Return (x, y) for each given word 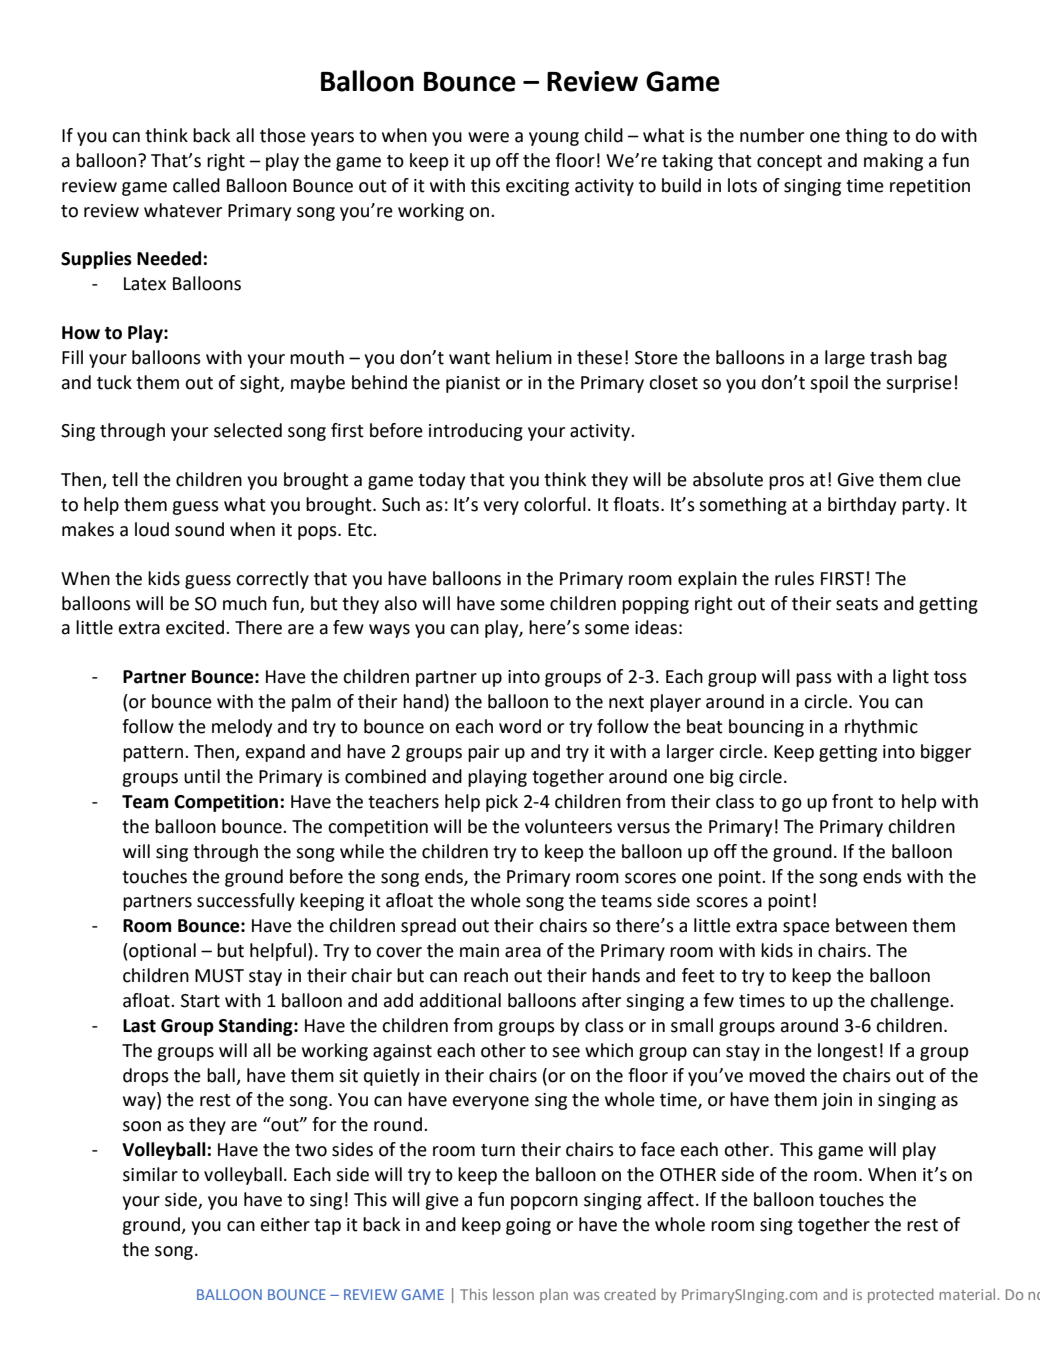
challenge (910, 1002)
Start (200, 1001)
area (523, 952)
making (893, 162)
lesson (513, 1294)
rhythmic (881, 728)
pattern (153, 754)
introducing (476, 432)
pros (786, 483)
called (196, 185)
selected (248, 430)
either (285, 1224)
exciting (537, 187)
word (520, 726)
